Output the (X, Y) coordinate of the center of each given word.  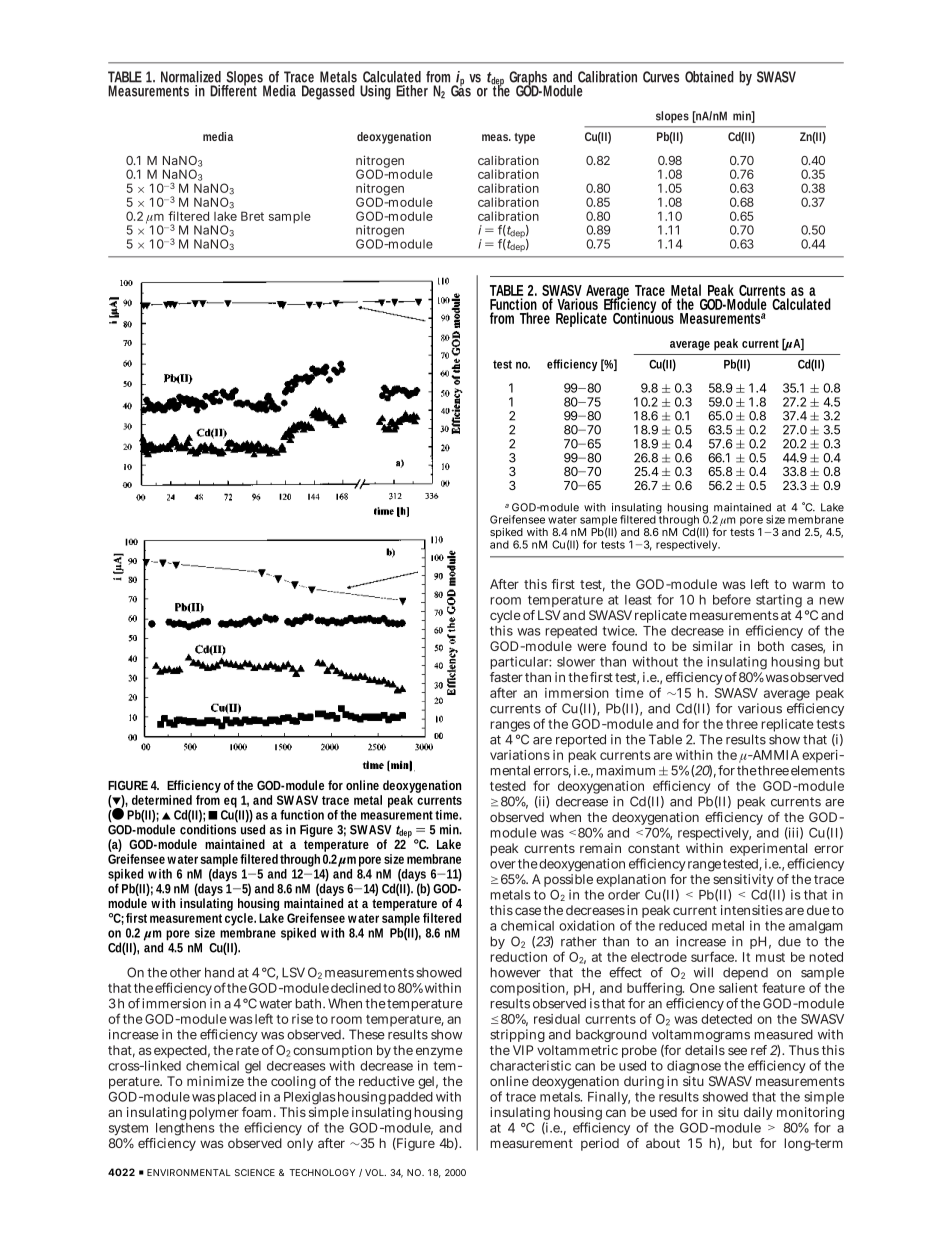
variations (520, 755)
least (638, 600)
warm (808, 585)
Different (233, 90)
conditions (209, 828)
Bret (252, 216)
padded (410, 1098)
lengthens (184, 1131)
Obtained (709, 77)
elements (818, 770)
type (524, 138)
